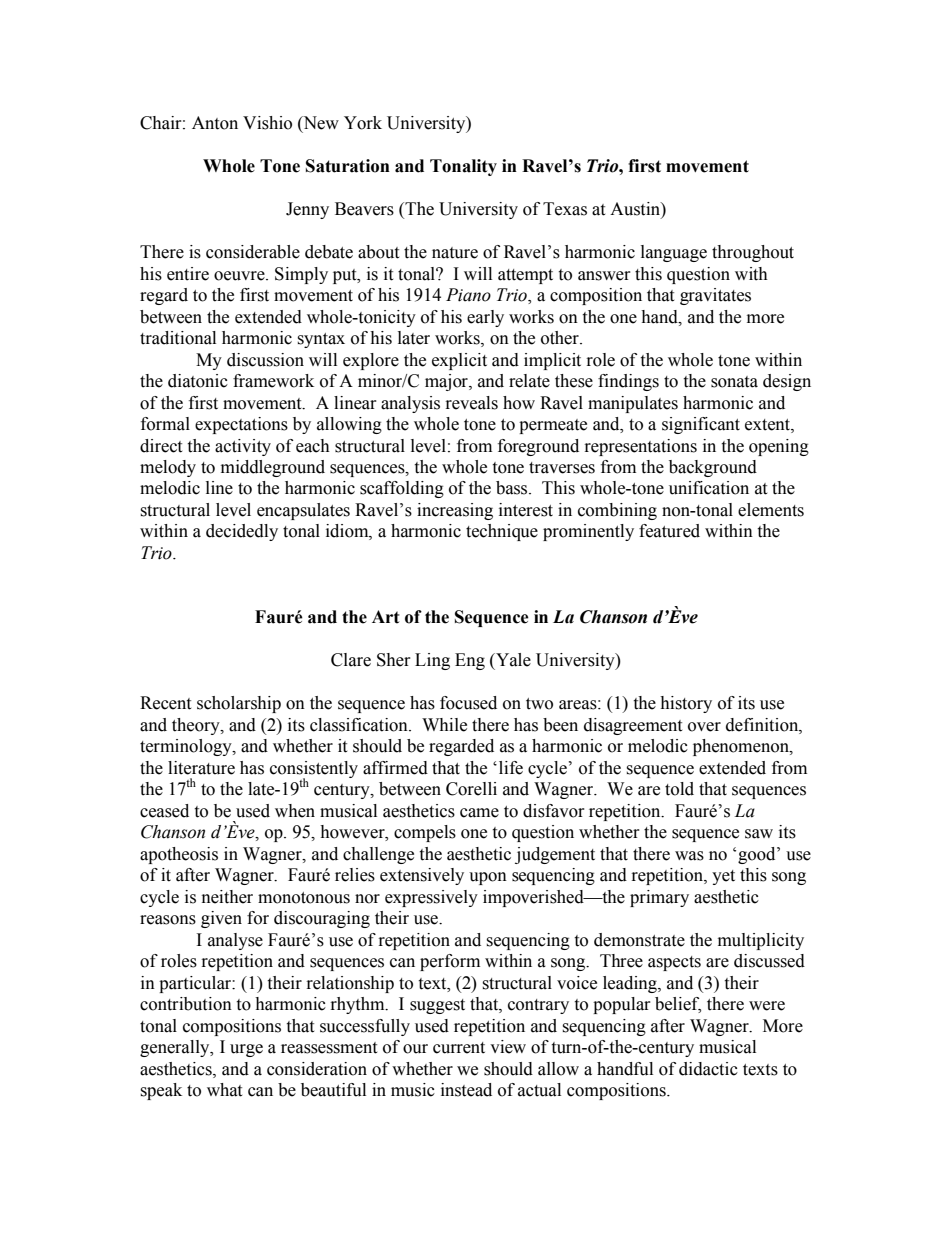 This page has height=1233, width=952. I want to click on didactic, so click(708, 1069).
